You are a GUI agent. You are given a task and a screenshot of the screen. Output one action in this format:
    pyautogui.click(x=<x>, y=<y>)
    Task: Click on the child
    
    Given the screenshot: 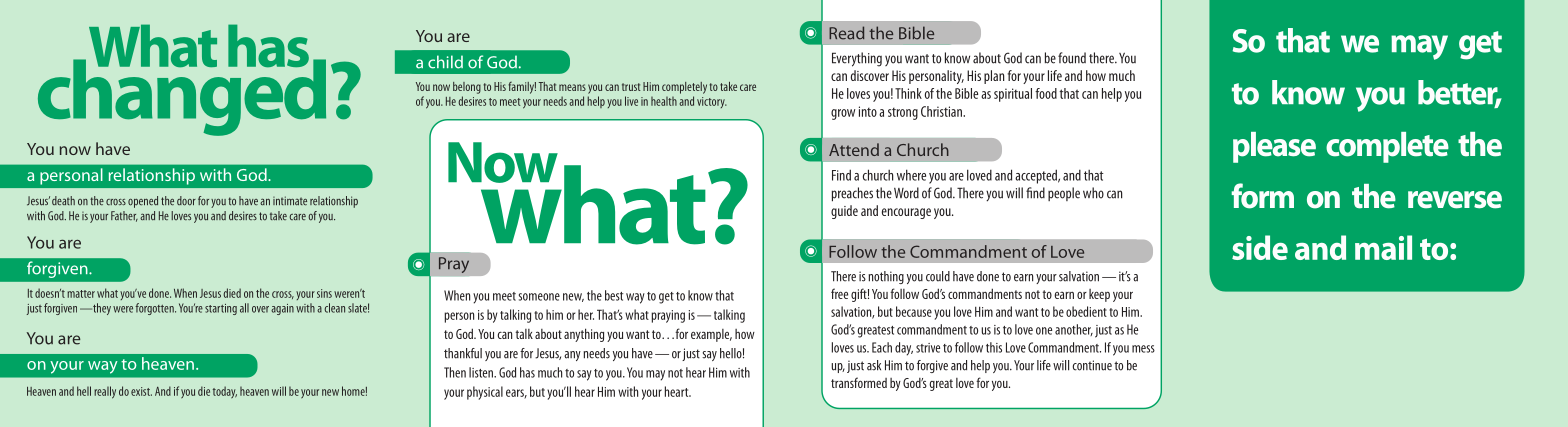 What is the action you would take?
    pyautogui.click(x=445, y=62)
